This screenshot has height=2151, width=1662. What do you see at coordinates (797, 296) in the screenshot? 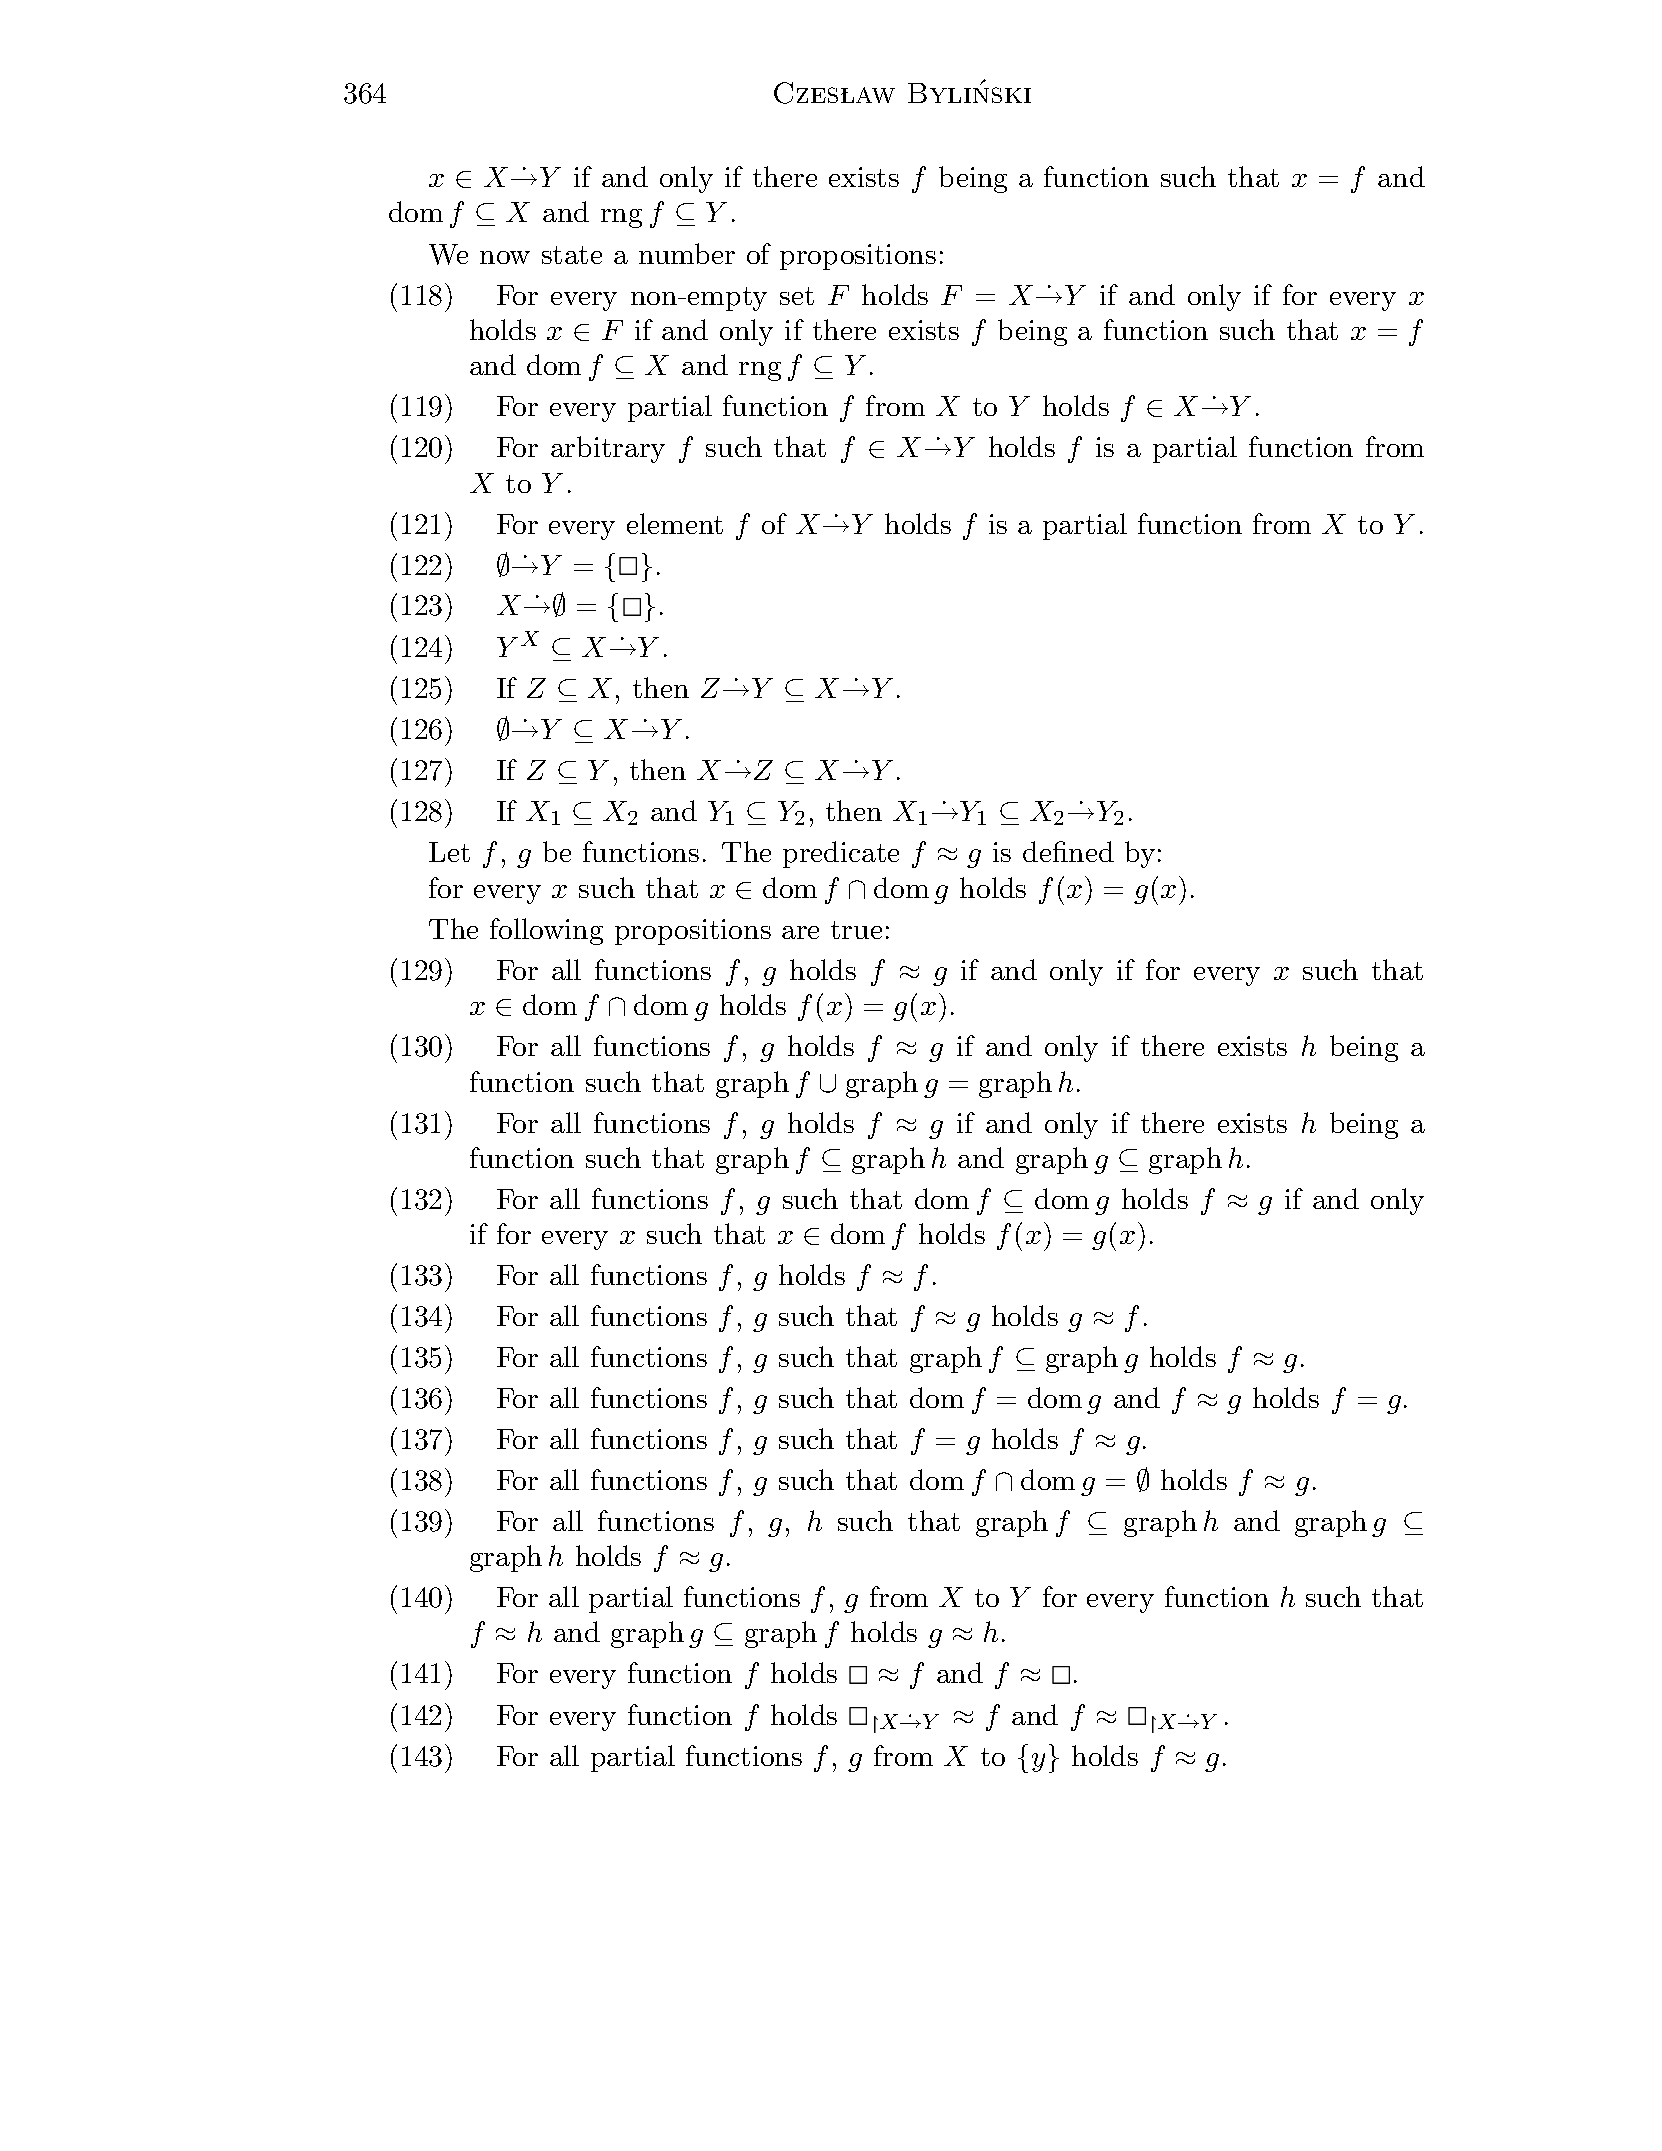
I see `set` at bounding box center [797, 296].
